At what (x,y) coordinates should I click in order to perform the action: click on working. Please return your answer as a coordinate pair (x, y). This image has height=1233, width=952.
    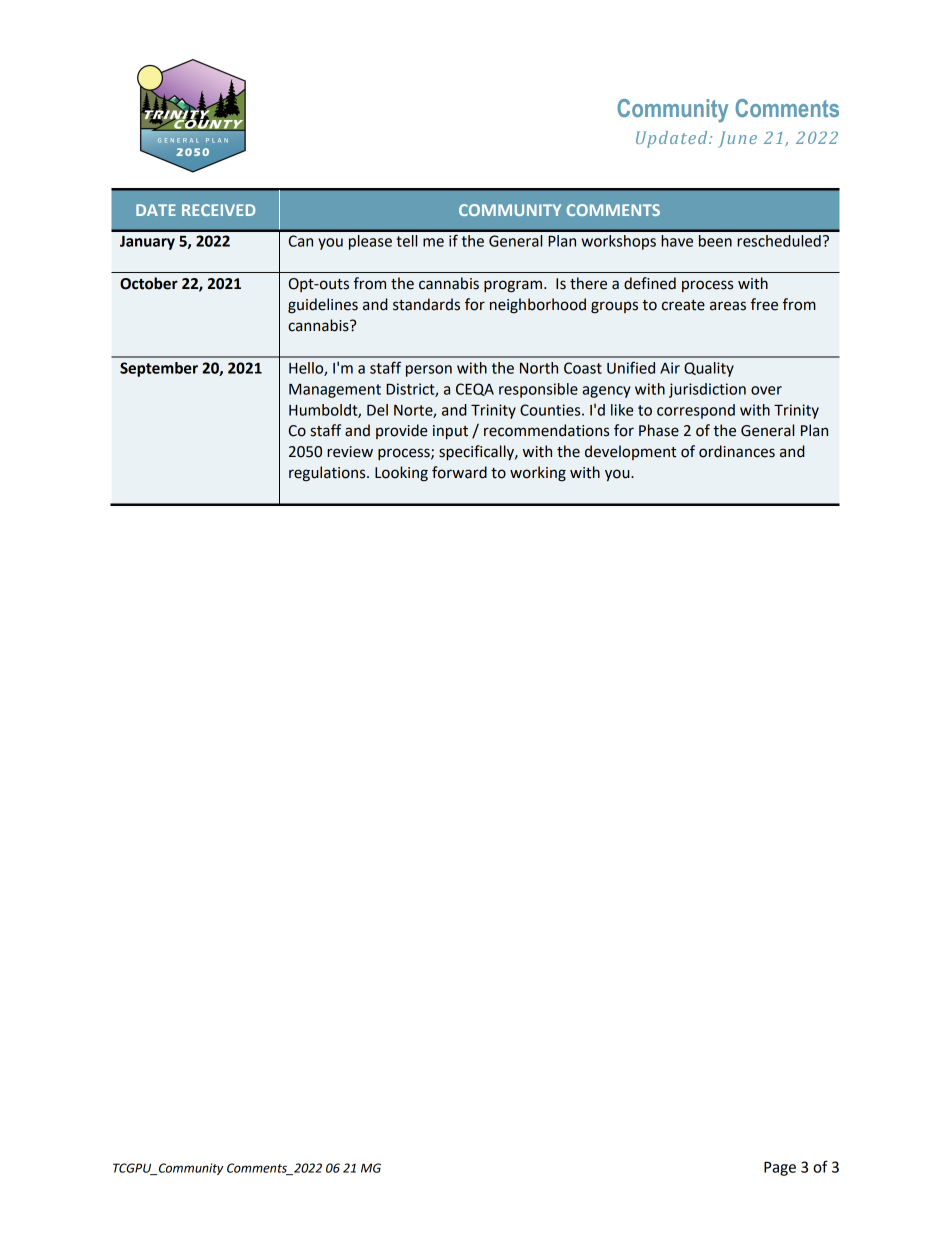
    Looking at the image, I should click on (538, 474).
